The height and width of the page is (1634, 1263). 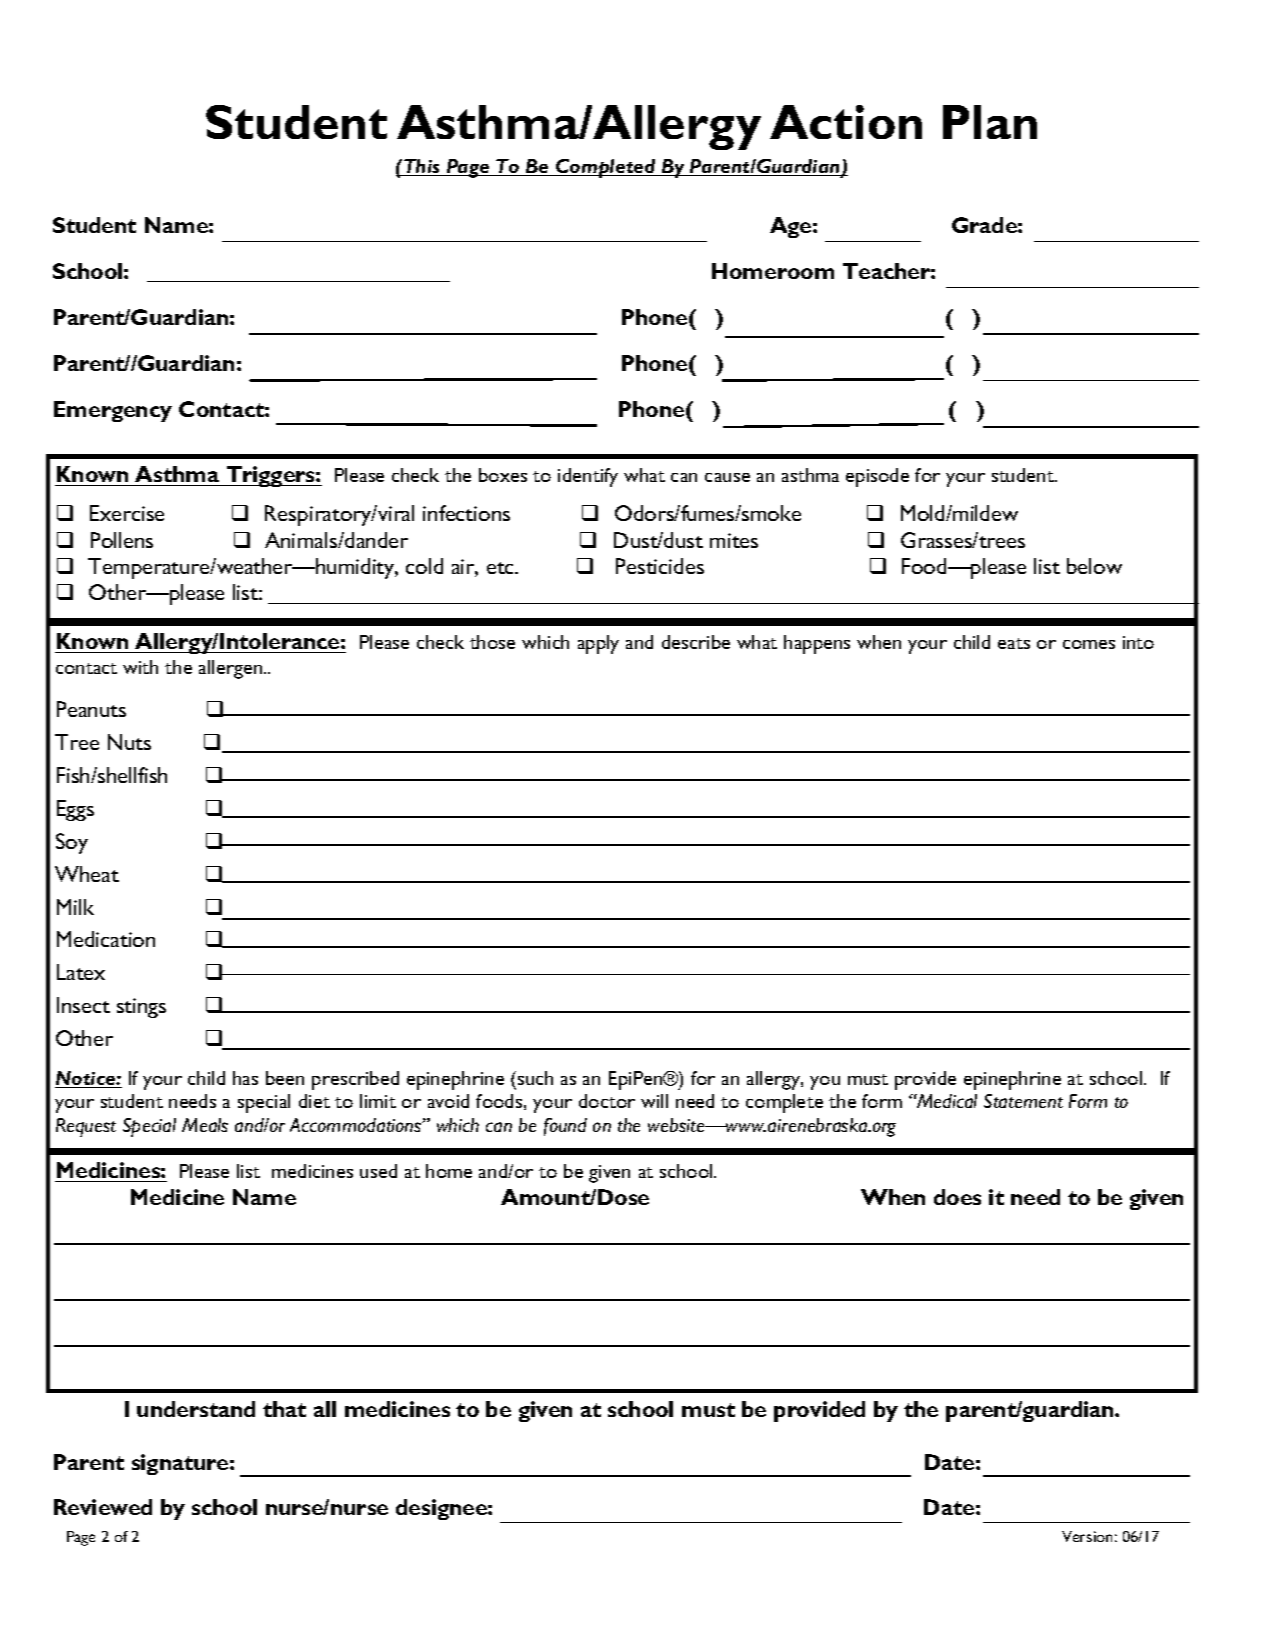 I want to click on that, so click(x=284, y=1409).
